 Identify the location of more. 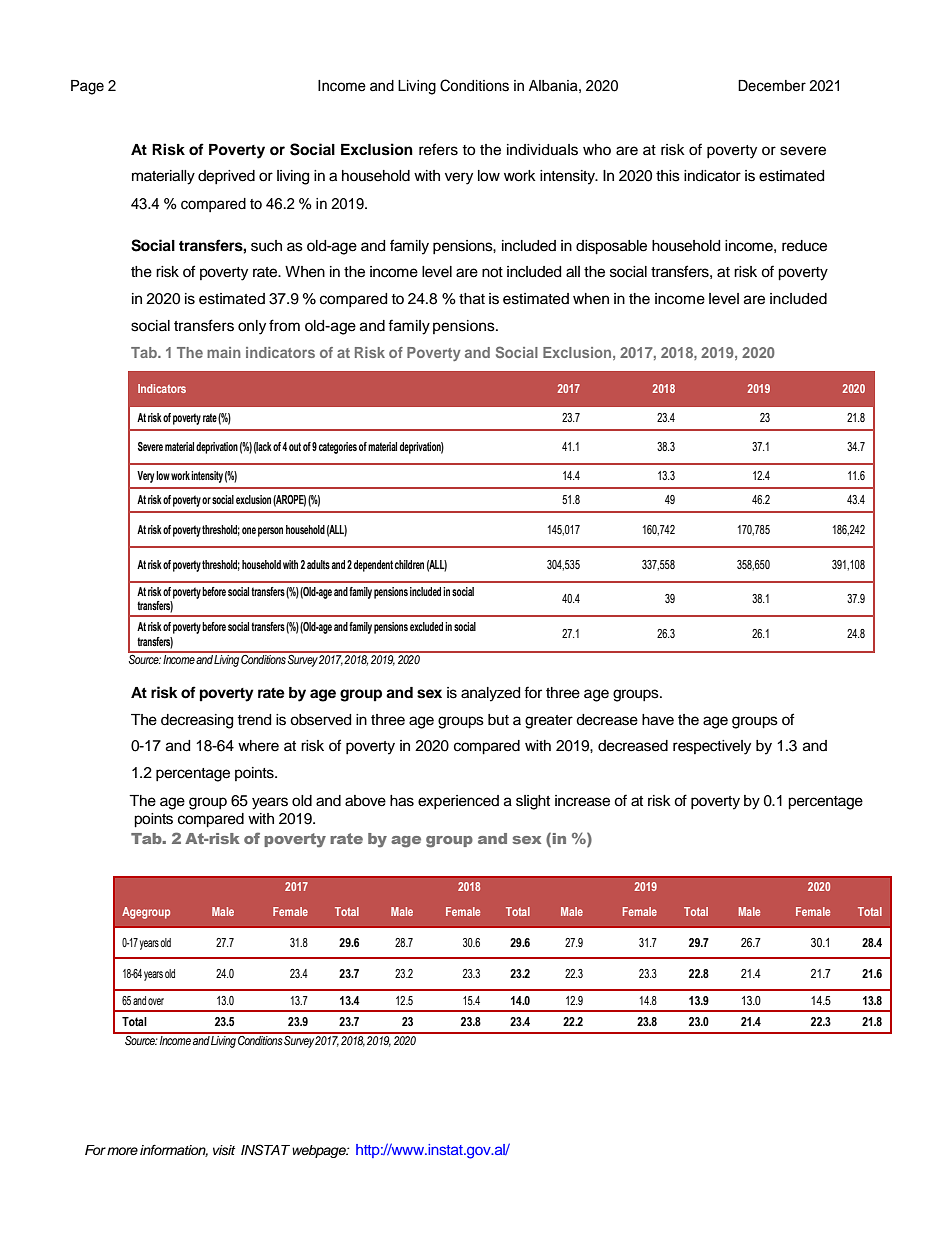
(122, 1151).
